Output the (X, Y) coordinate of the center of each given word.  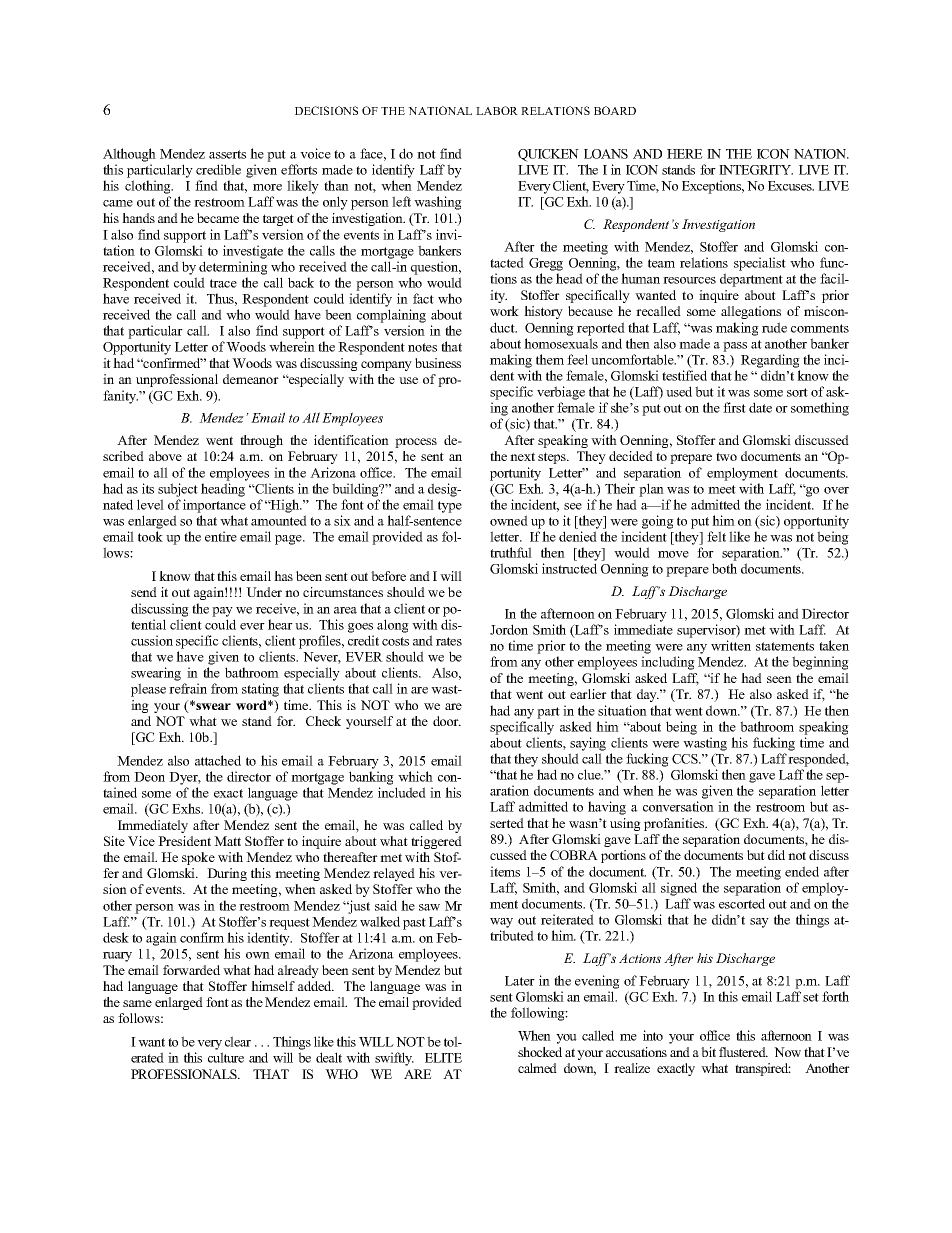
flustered (743, 1052)
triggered (436, 842)
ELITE (443, 1058)
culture (226, 1057)
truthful (511, 552)
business (438, 363)
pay (222, 612)
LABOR (497, 110)
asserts (227, 154)
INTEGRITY (756, 170)
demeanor (251, 379)
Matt (227, 841)
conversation (678, 806)
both (724, 568)
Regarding (770, 361)
